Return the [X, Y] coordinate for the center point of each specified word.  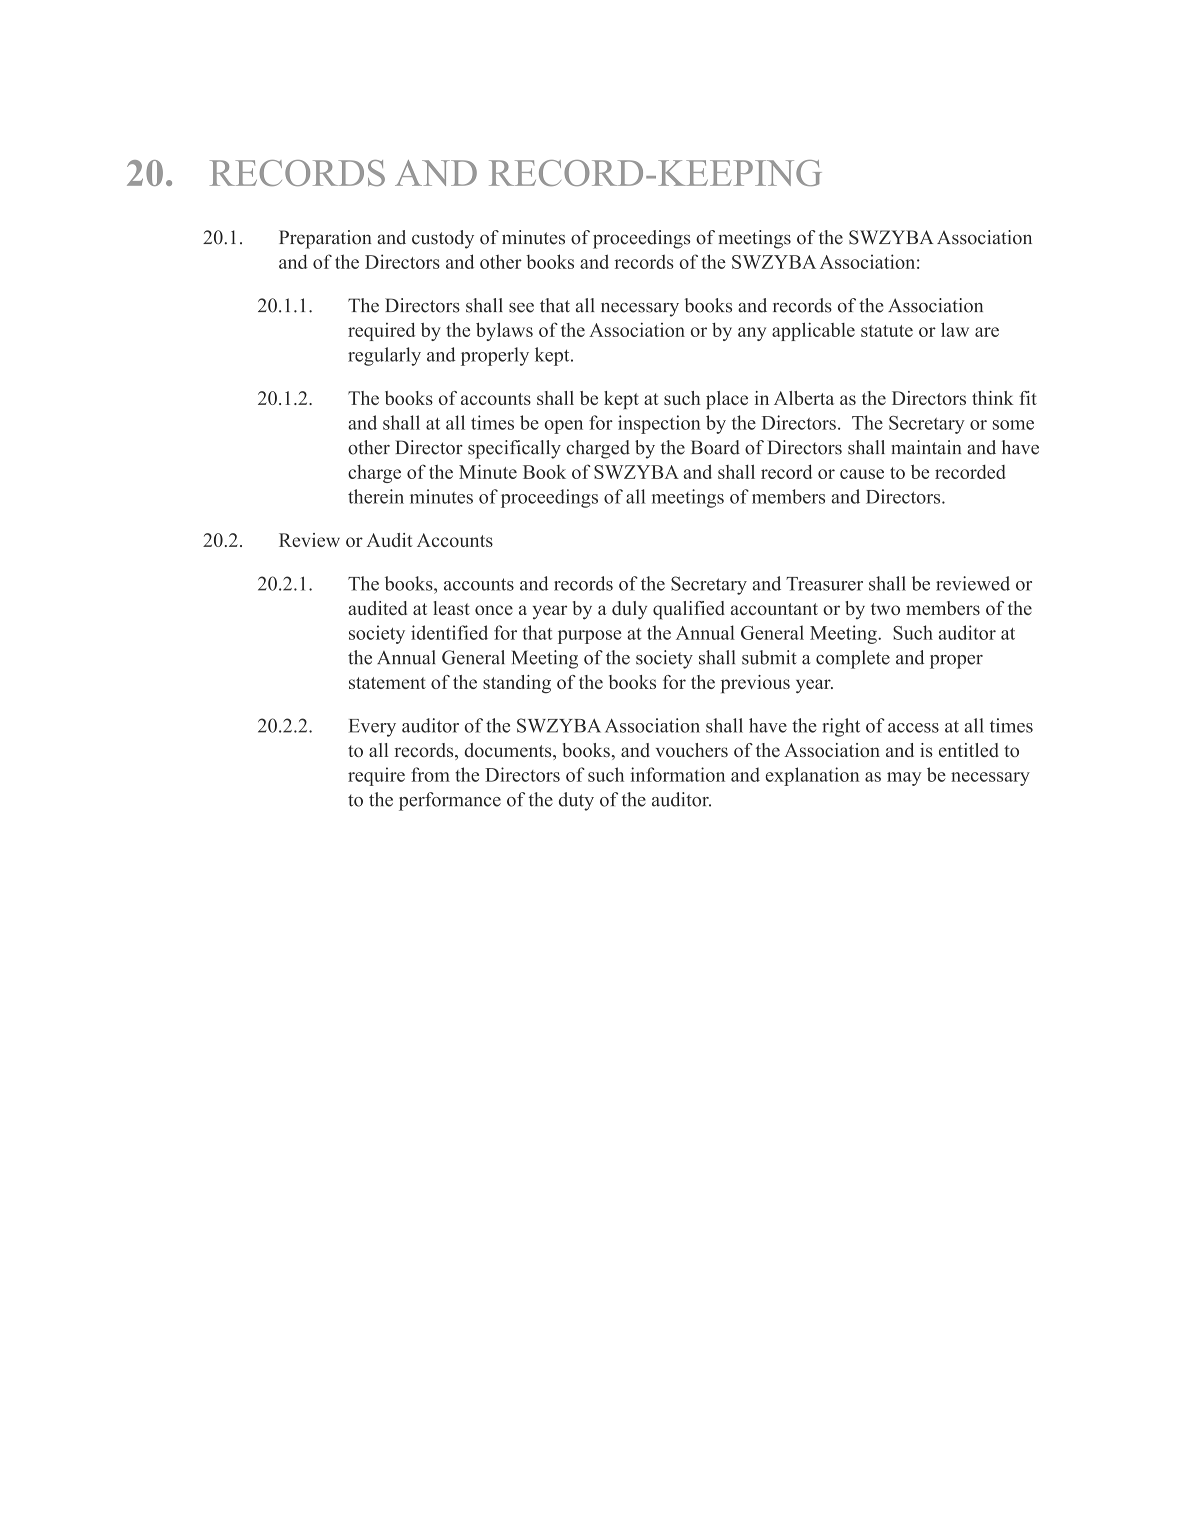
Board [715, 447]
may [904, 779]
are [987, 332]
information [677, 774]
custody [443, 239]
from [430, 774]
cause [862, 474]
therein [376, 496]
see [521, 308]
